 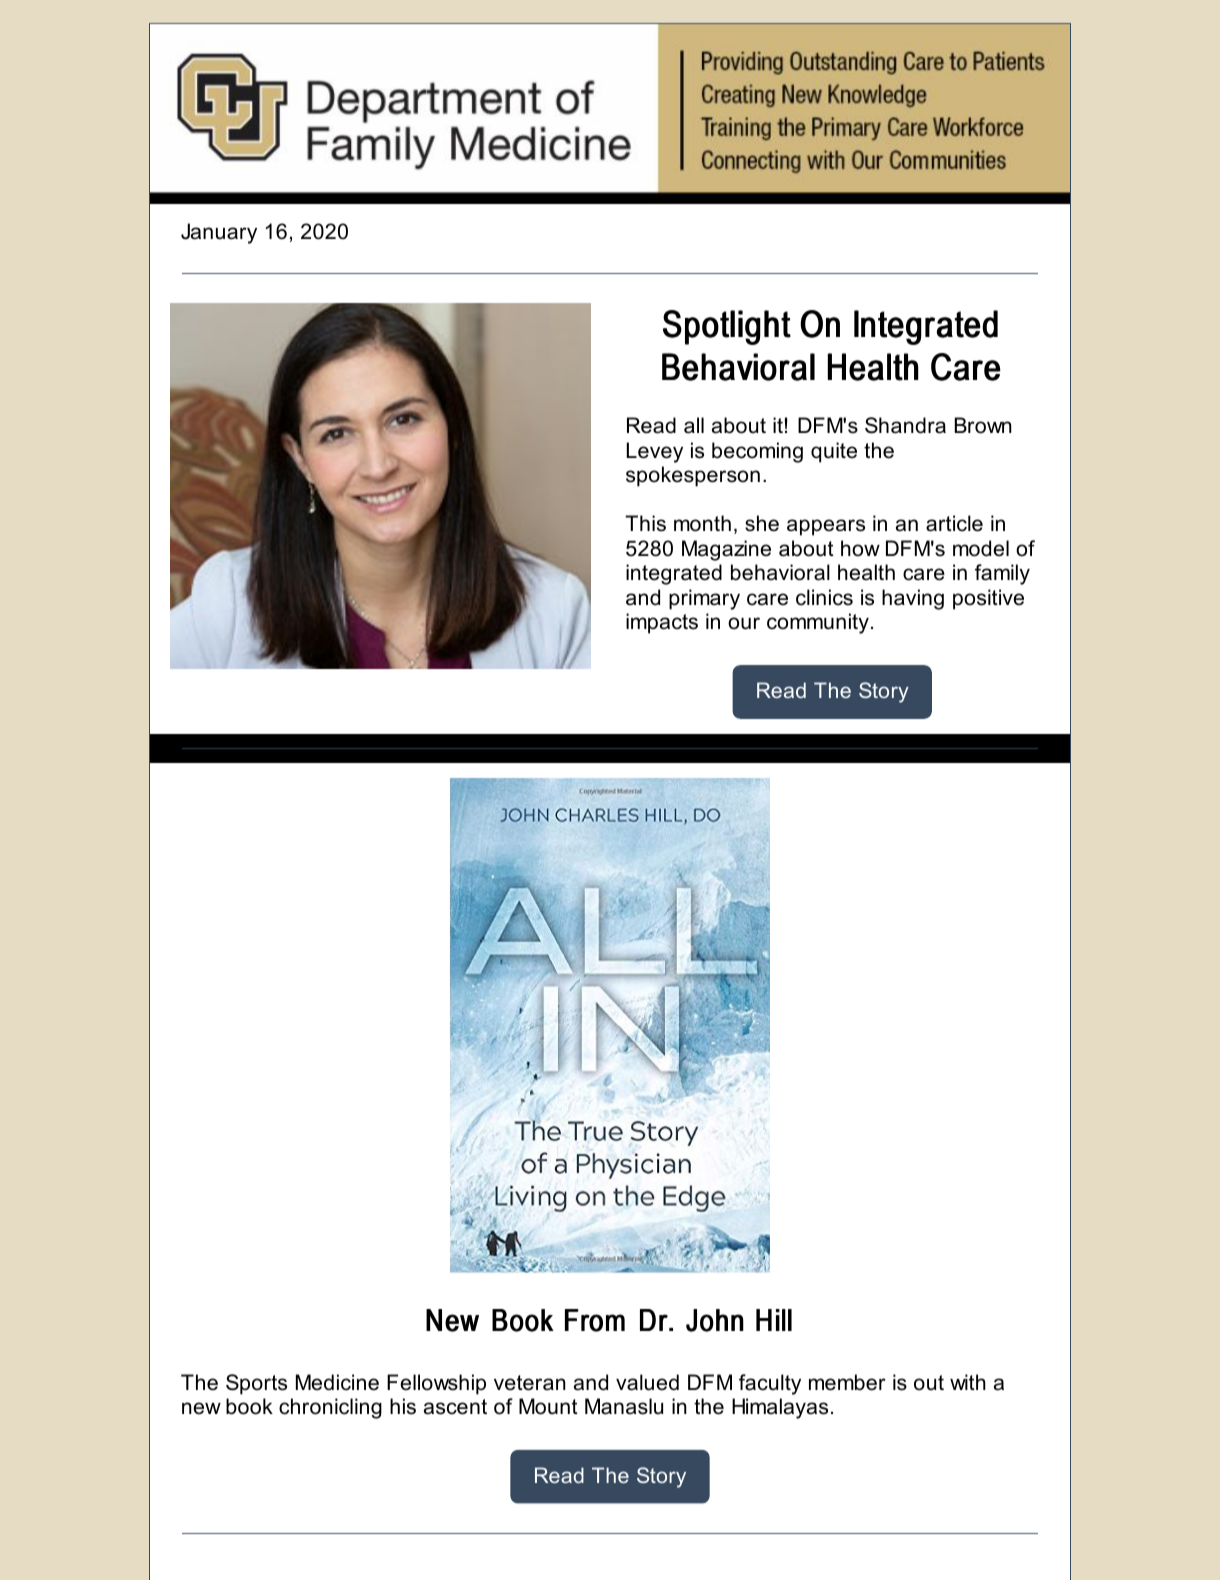 I want to click on Brown, so click(x=983, y=425).
